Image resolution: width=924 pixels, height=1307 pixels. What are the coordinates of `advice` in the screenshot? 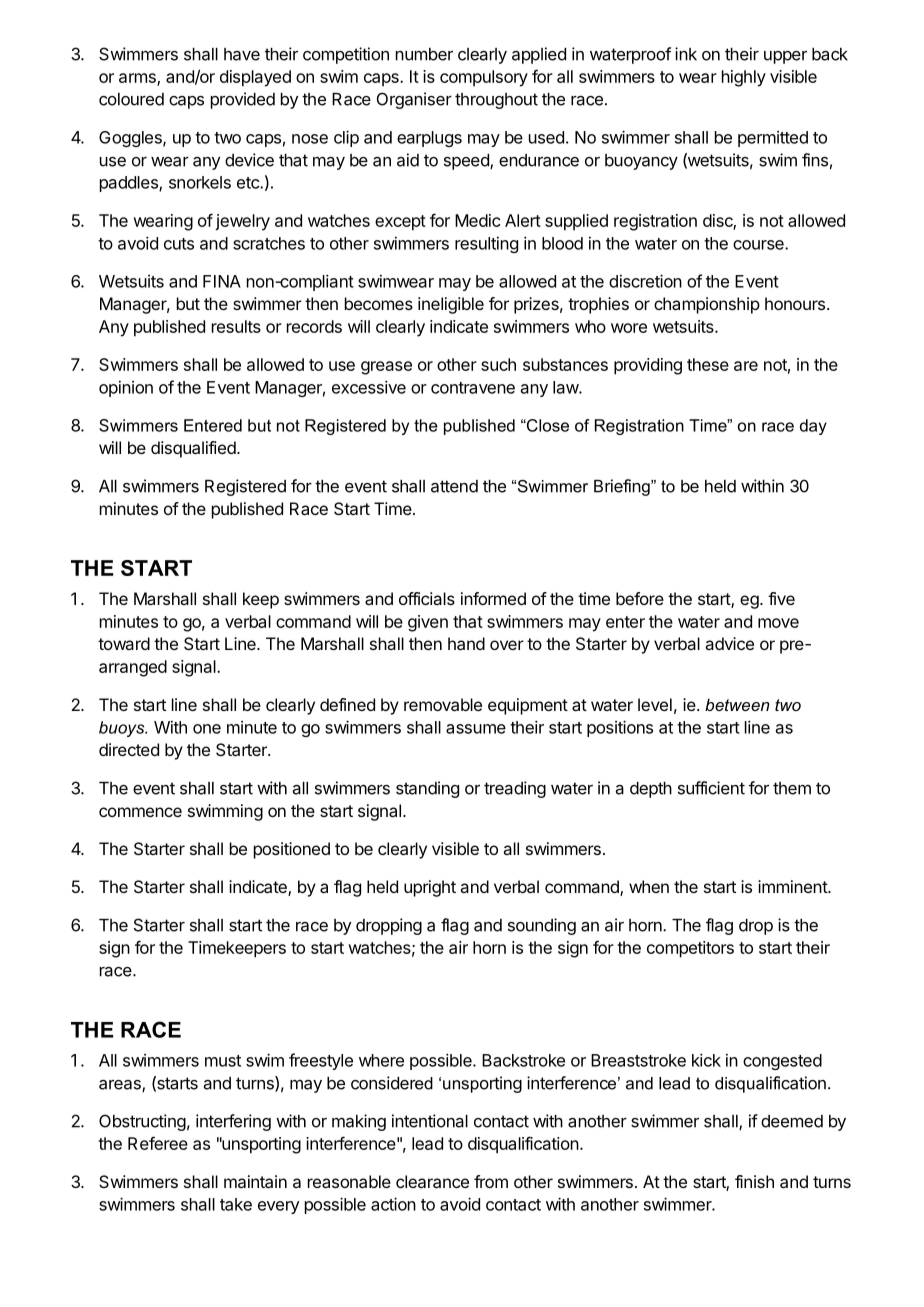 It's located at (729, 643).
